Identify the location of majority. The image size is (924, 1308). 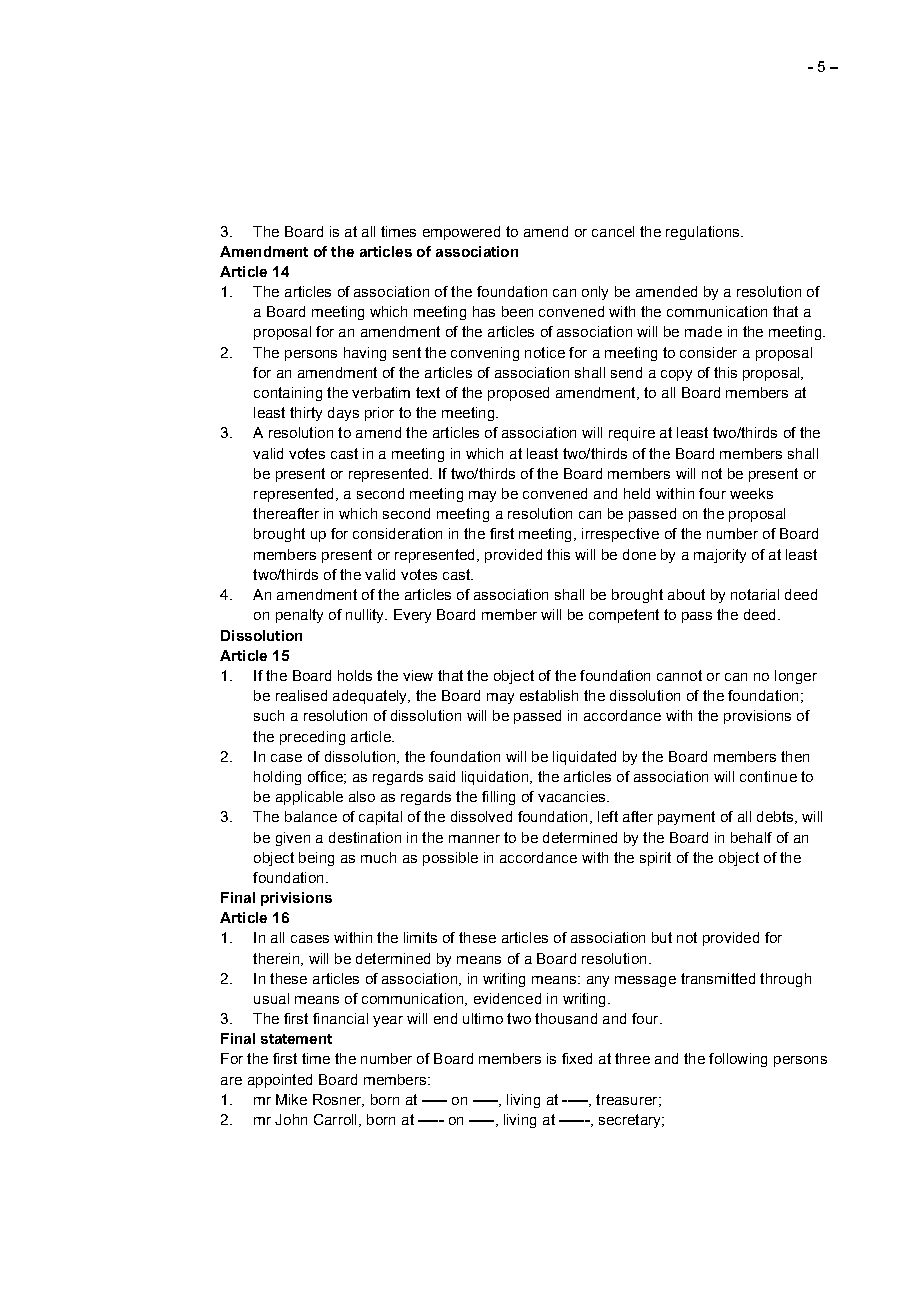
(720, 556).
